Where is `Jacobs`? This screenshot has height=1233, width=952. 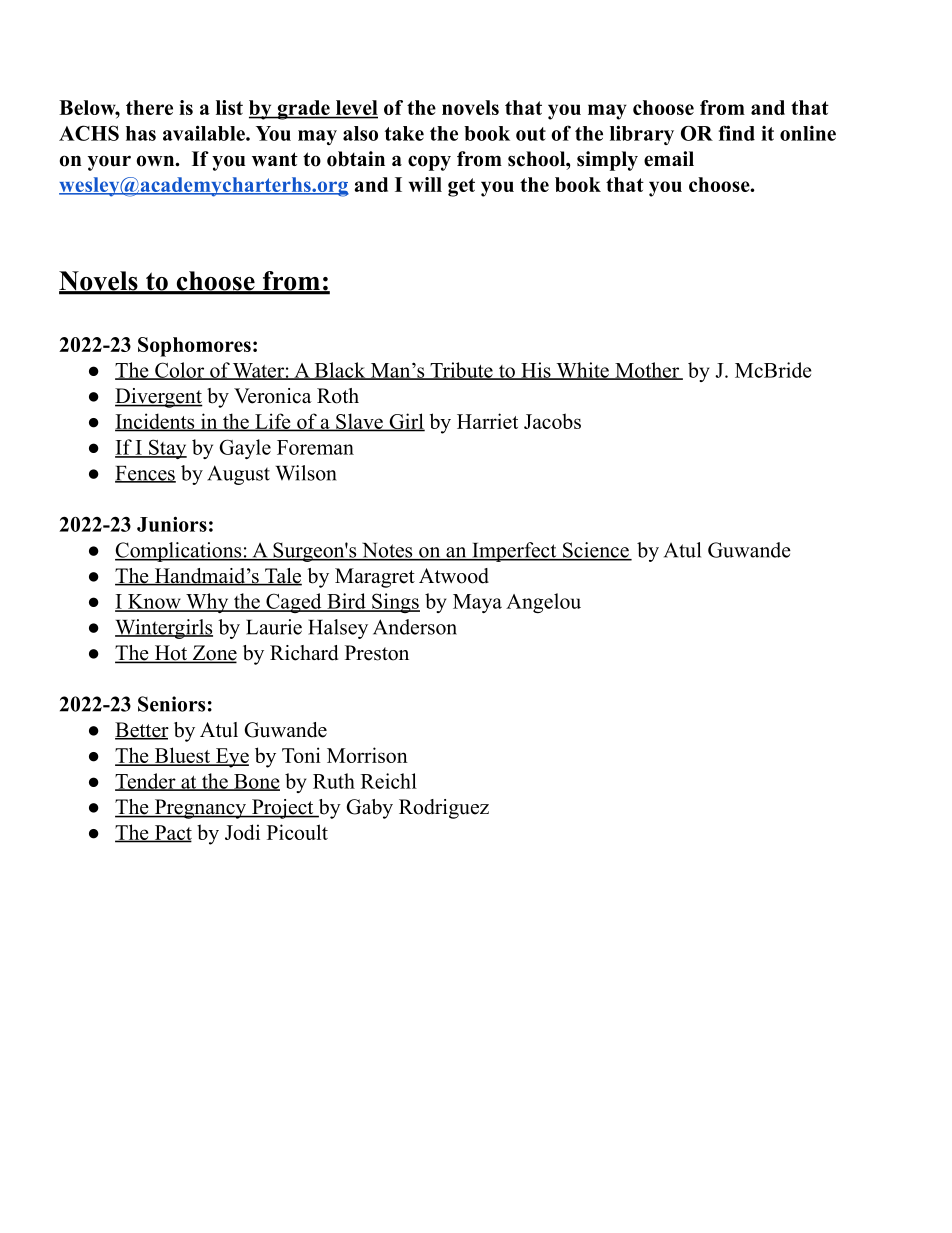 Jacobs is located at coordinates (552, 421).
